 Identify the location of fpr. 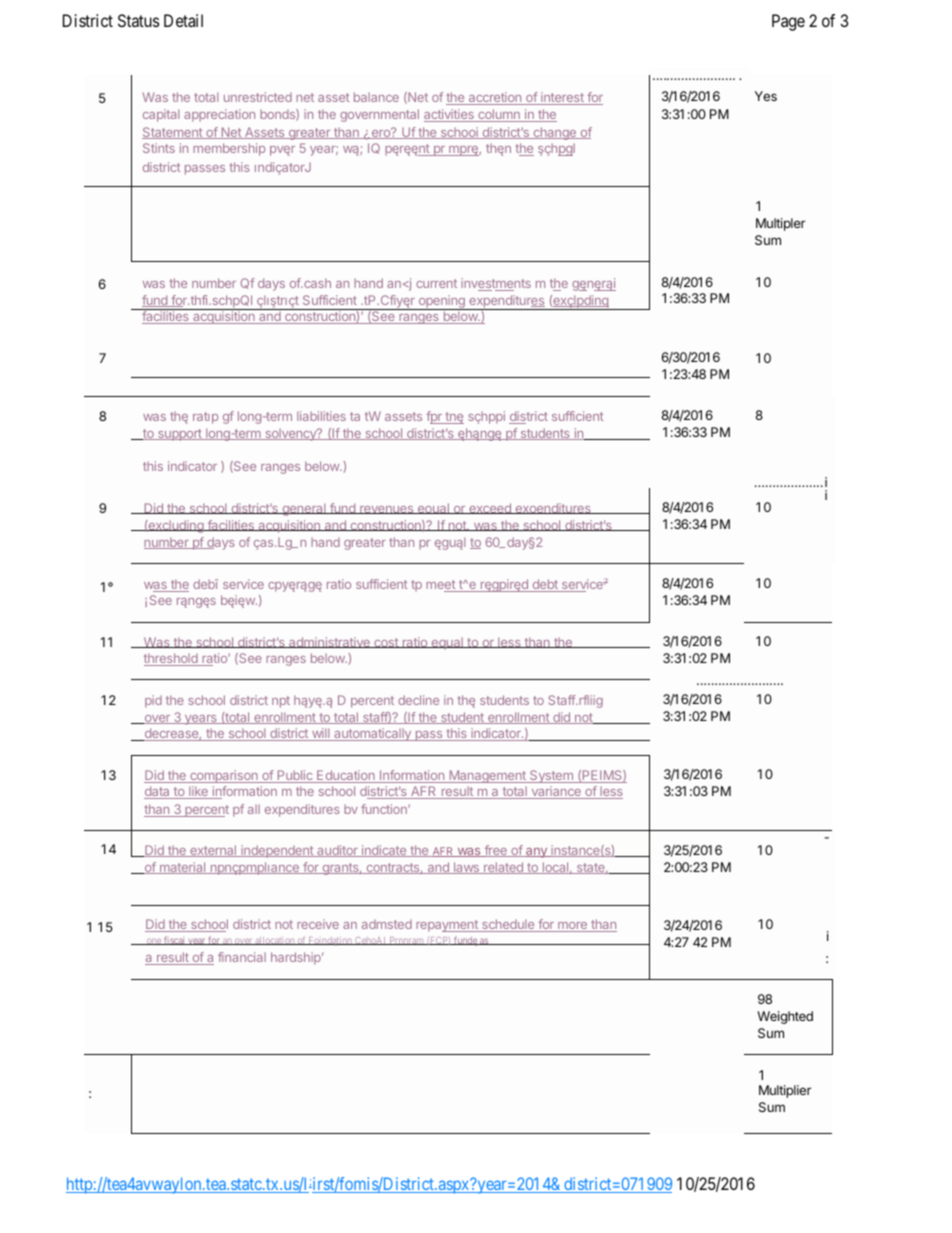
(435, 417).
